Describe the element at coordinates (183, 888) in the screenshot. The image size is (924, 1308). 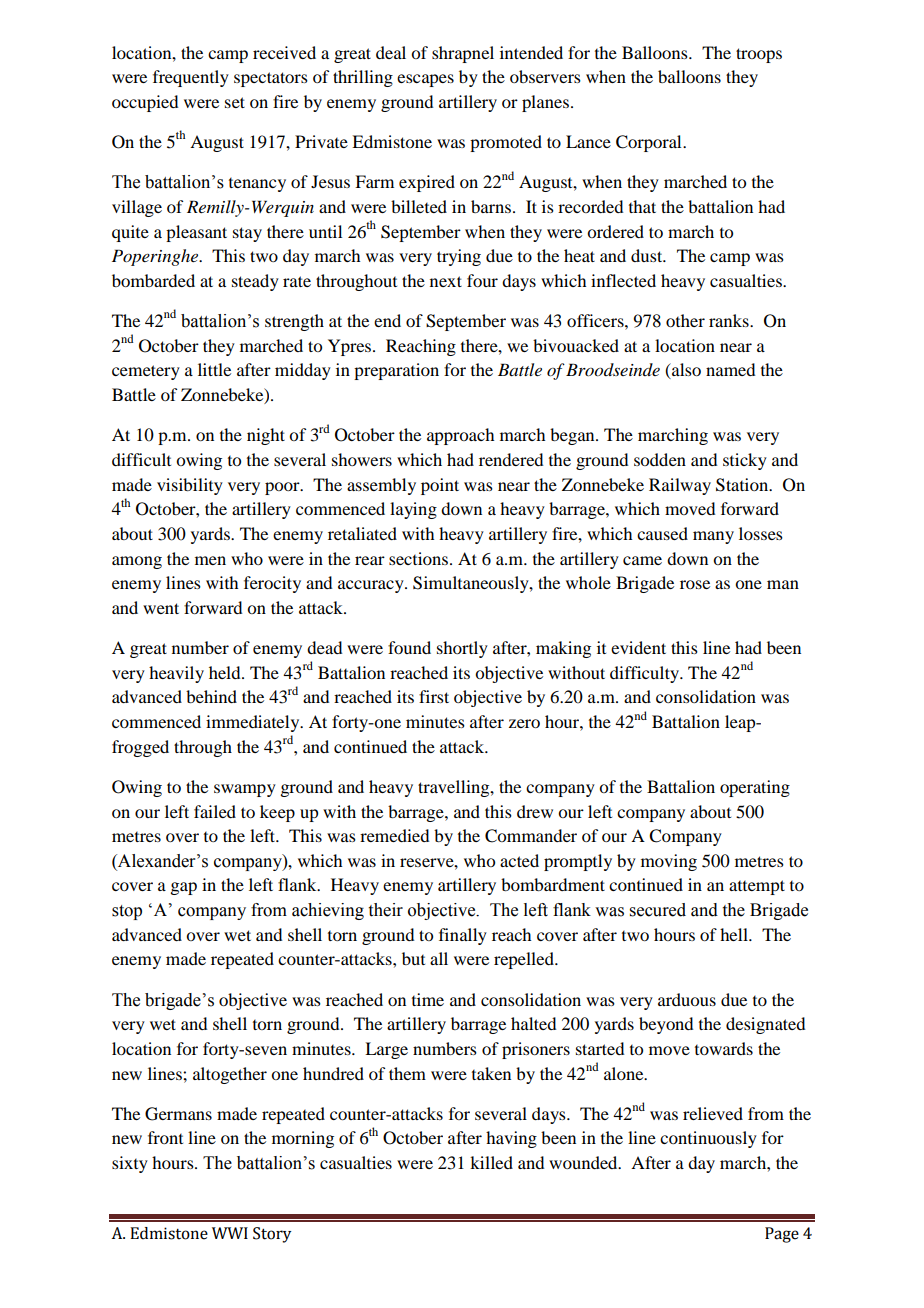
I see `gap` at that location.
